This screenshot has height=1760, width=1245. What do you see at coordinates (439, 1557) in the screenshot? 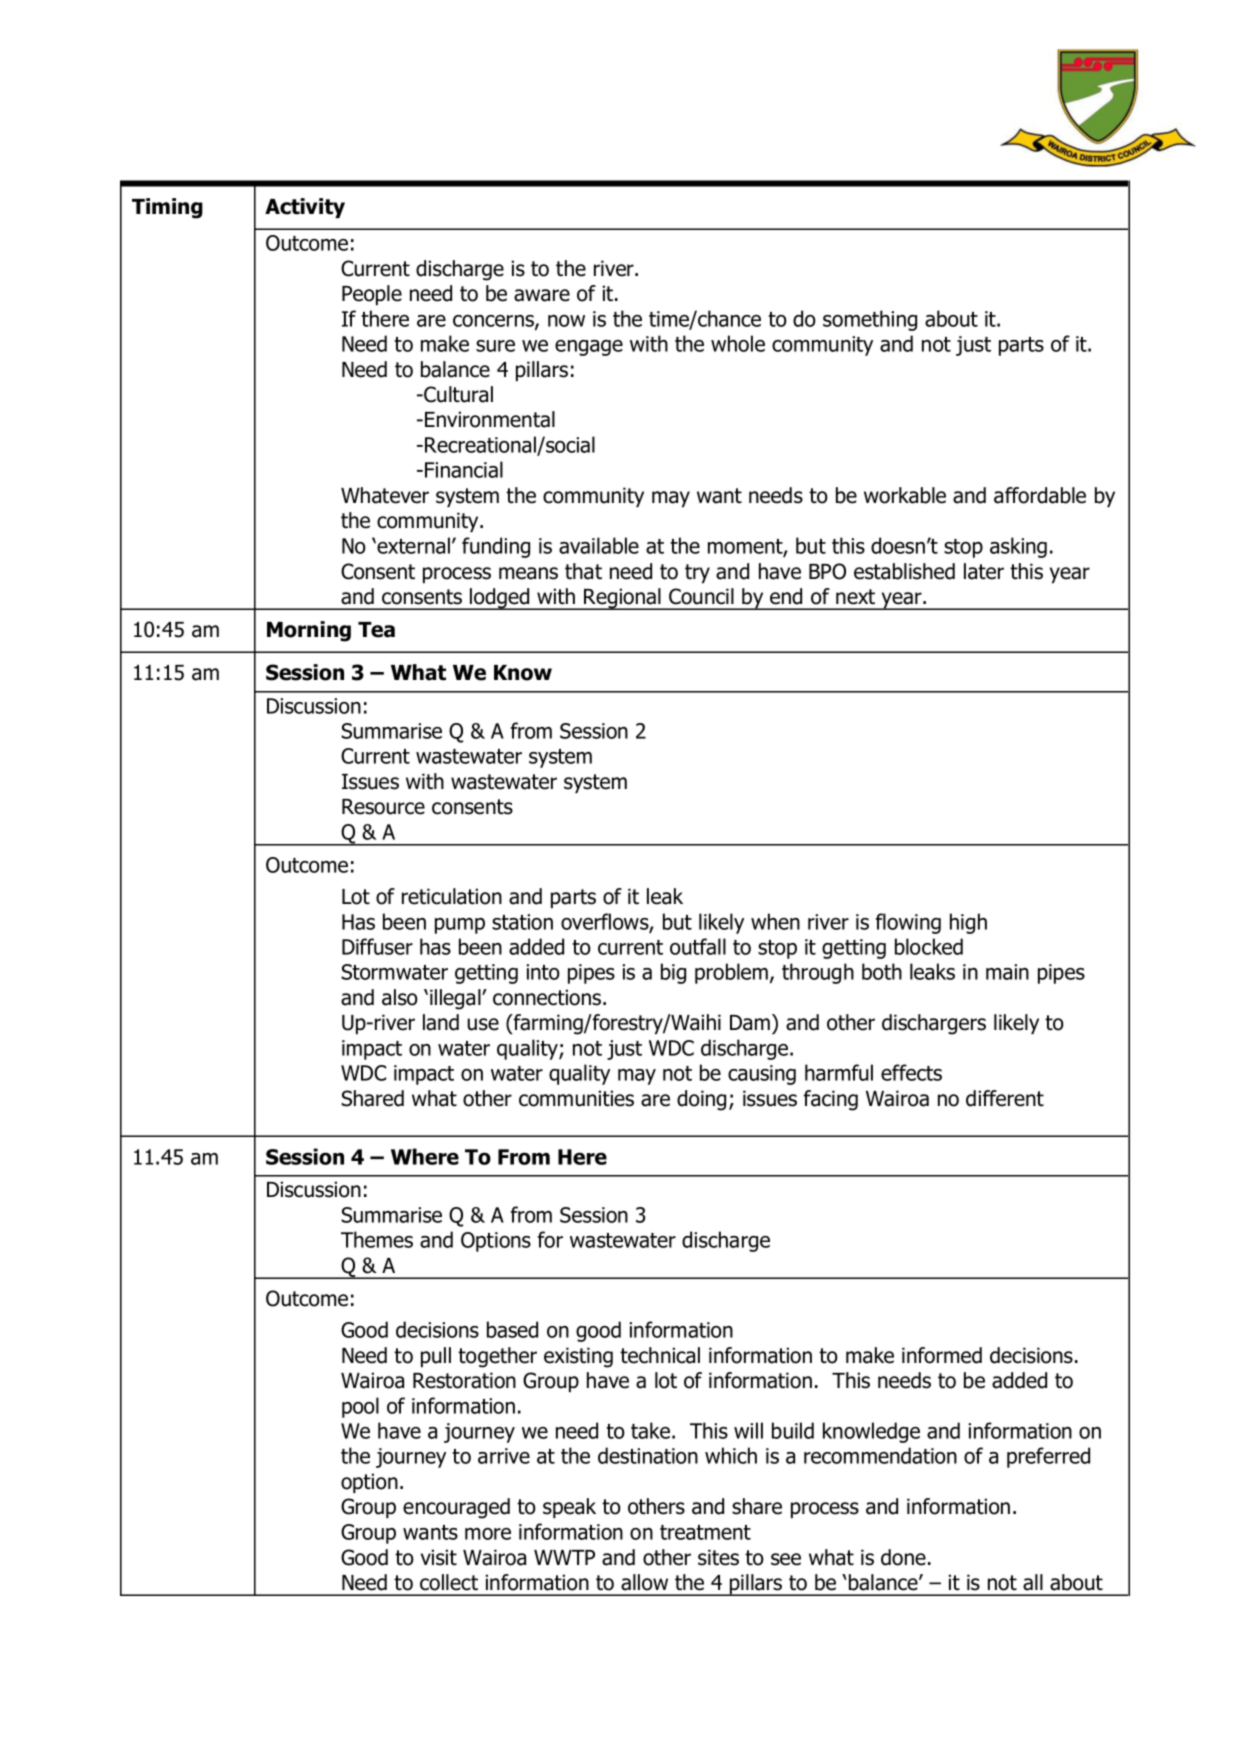
I see `visit` at bounding box center [439, 1557].
